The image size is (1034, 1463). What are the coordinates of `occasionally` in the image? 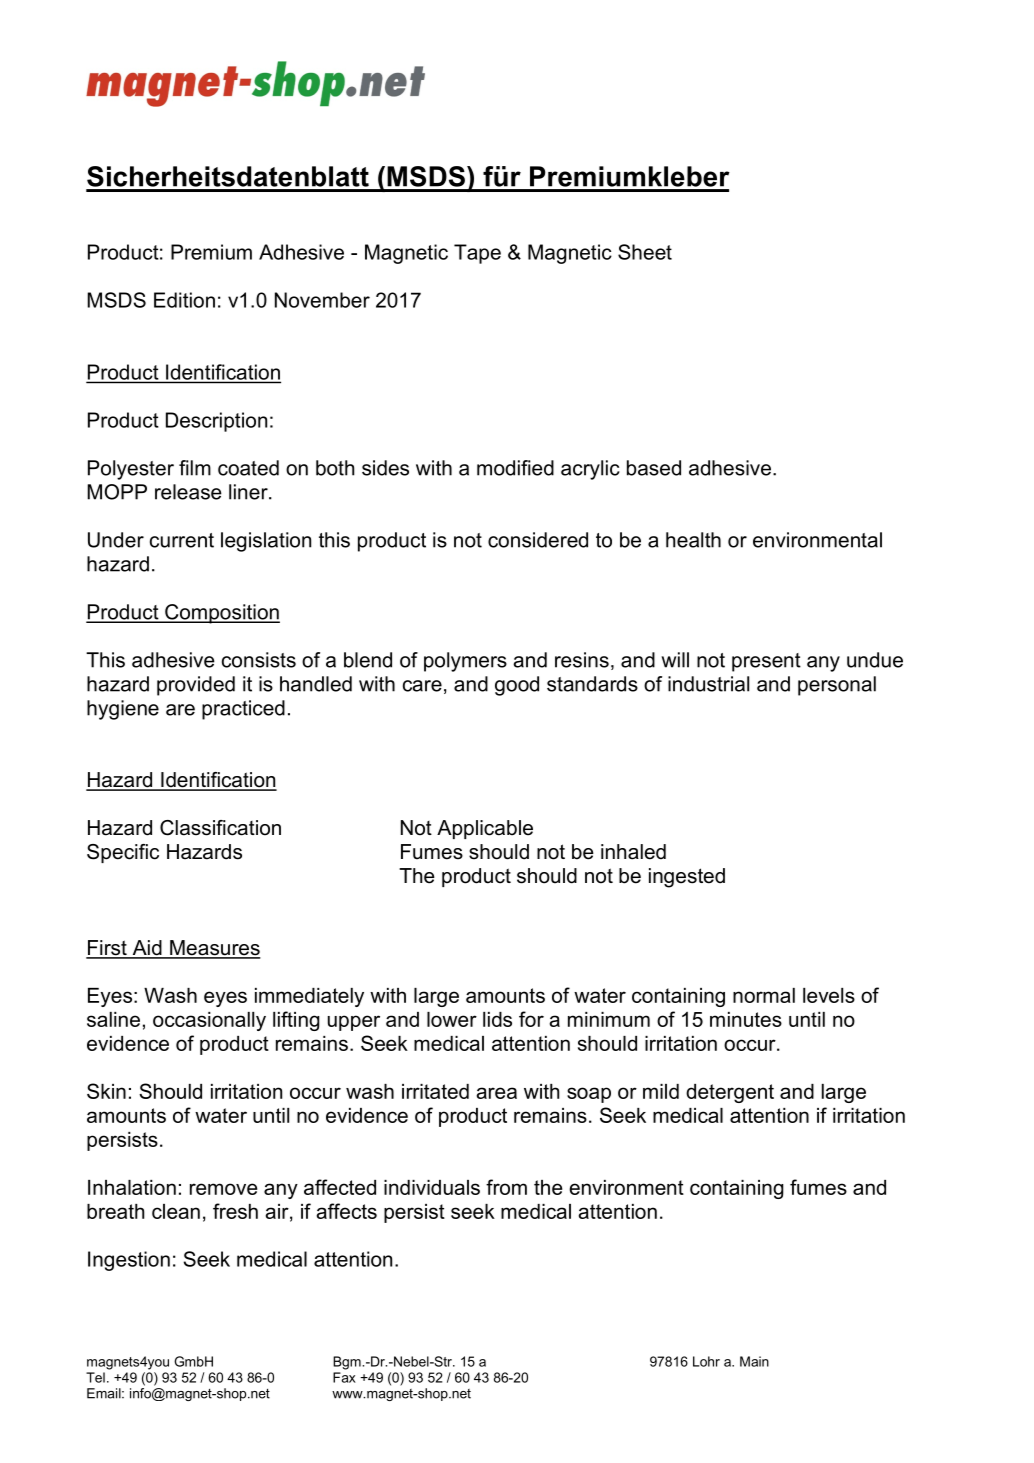 It's located at (209, 1021).
